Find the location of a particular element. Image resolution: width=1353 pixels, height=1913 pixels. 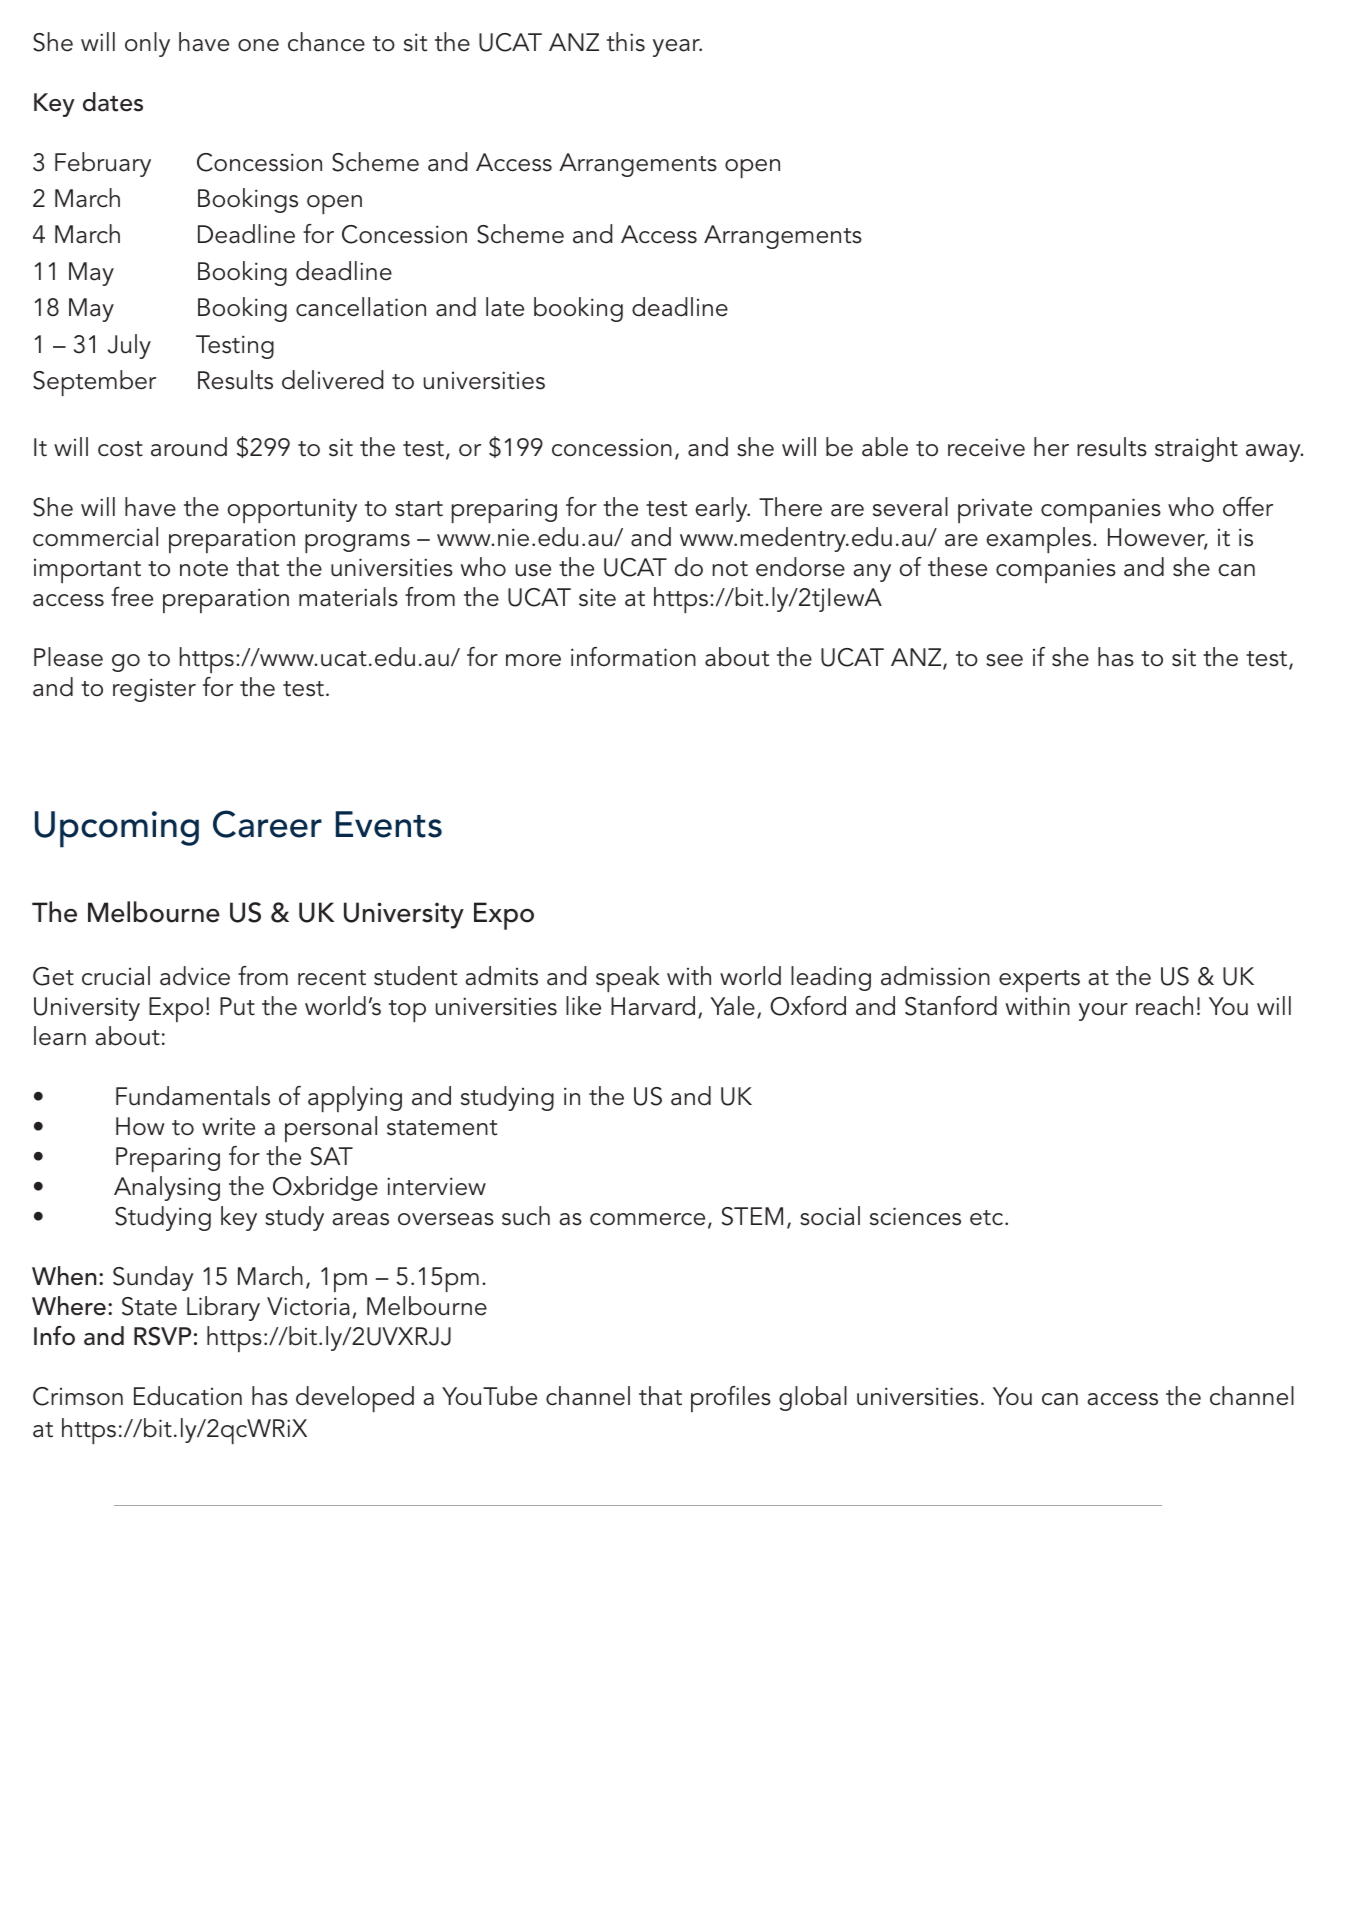

only is located at coordinates (147, 44).
